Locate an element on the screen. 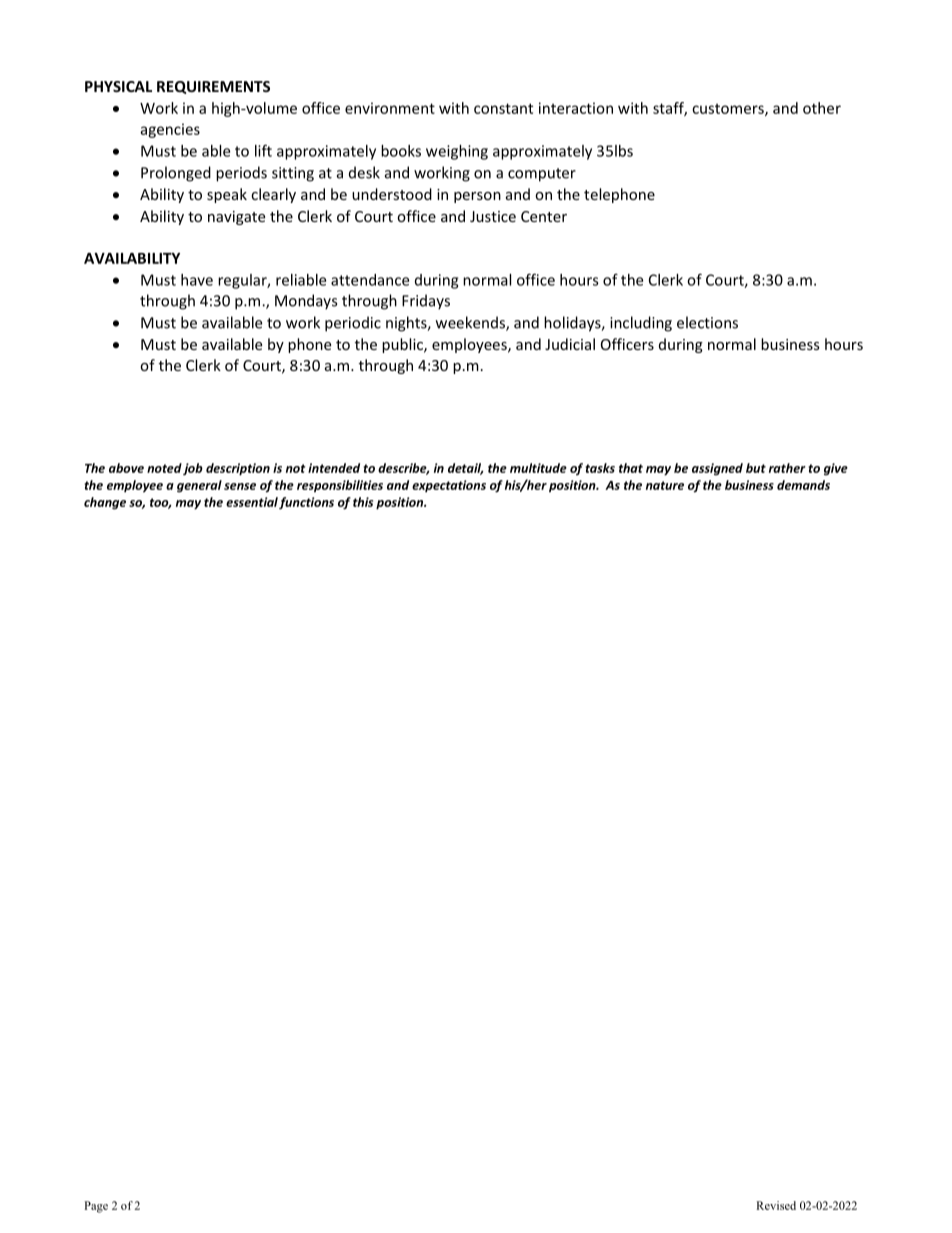  constant is located at coordinates (503, 108).
